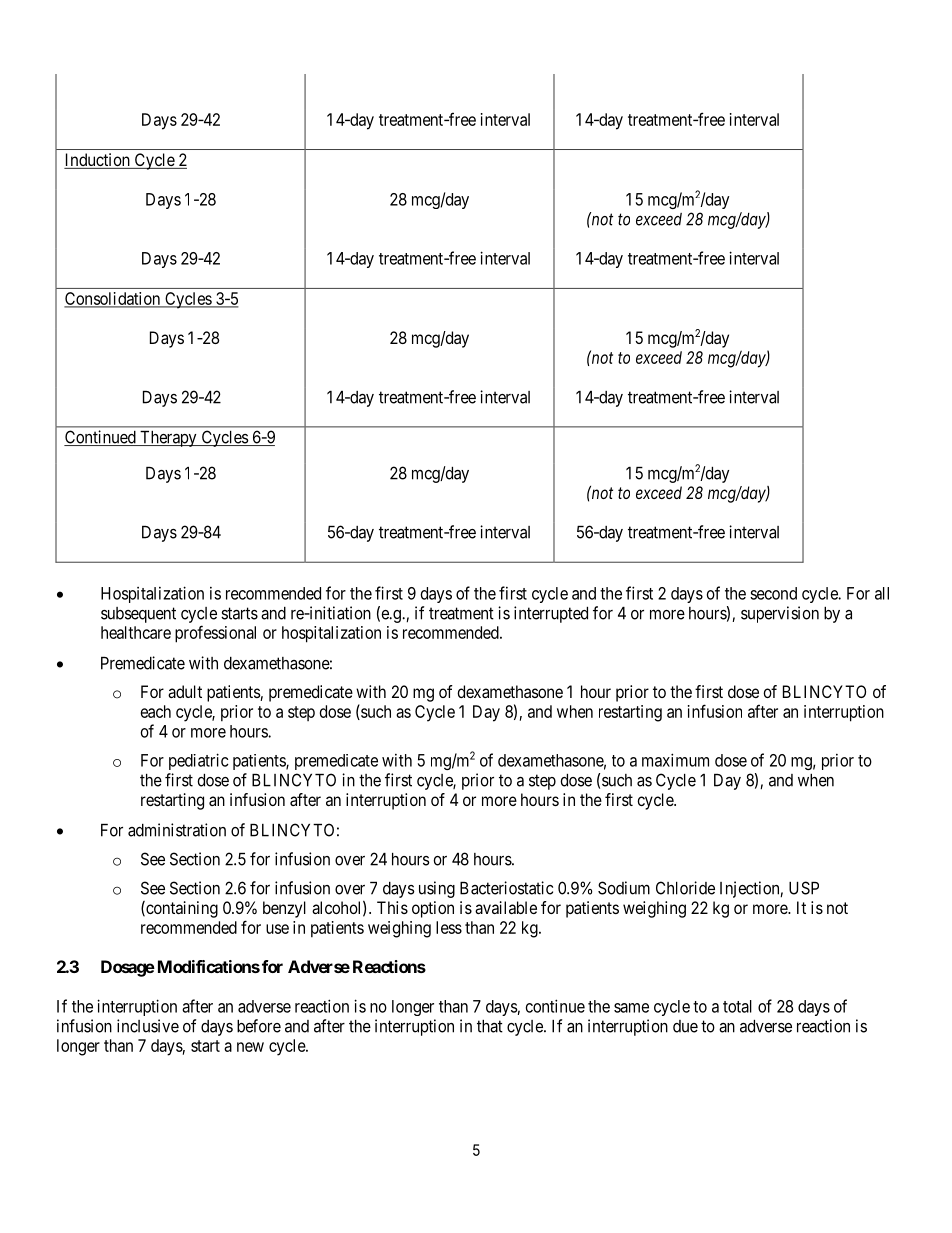 This image has width=952, height=1233. Describe the element at coordinates (168, 439) in the image. I see `Therapy` at that location.
